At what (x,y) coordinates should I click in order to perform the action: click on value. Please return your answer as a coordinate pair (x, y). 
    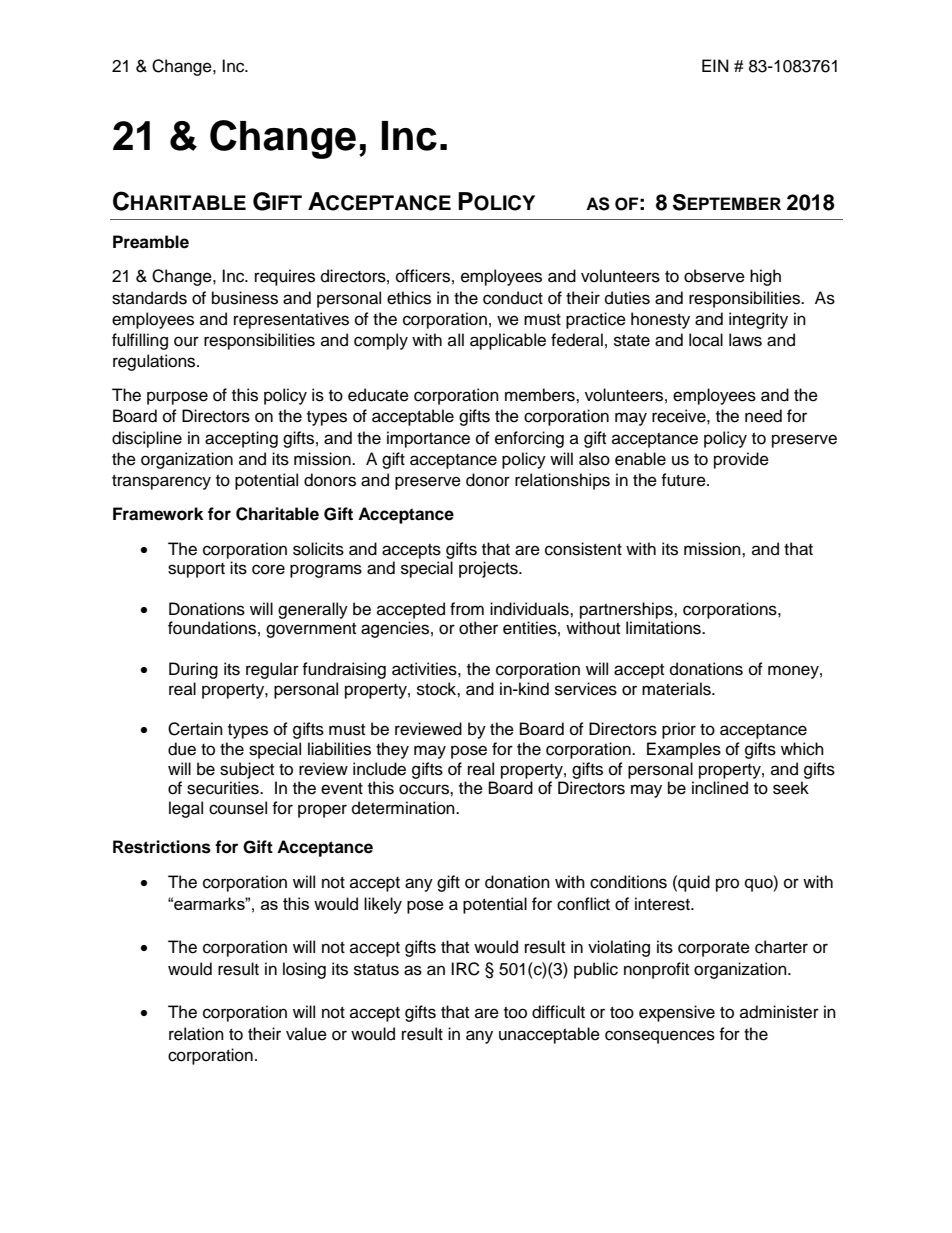
    Looking at the image, I should click on (306, 1034).
